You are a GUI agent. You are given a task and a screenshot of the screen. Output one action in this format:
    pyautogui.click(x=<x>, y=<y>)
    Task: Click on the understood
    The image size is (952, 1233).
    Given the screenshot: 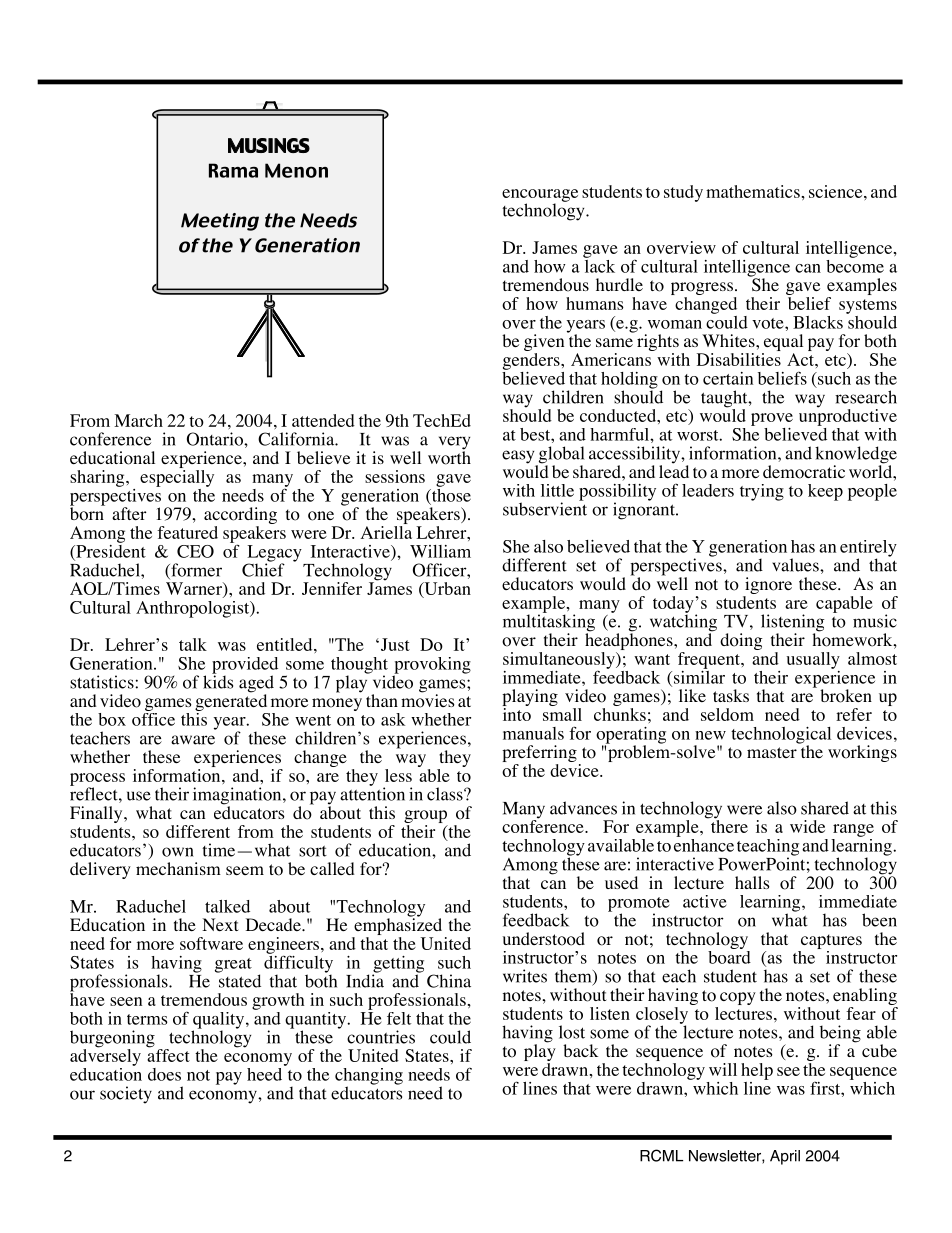 What is the action you would take?
    pyautogui.click(x=544, y=939)
